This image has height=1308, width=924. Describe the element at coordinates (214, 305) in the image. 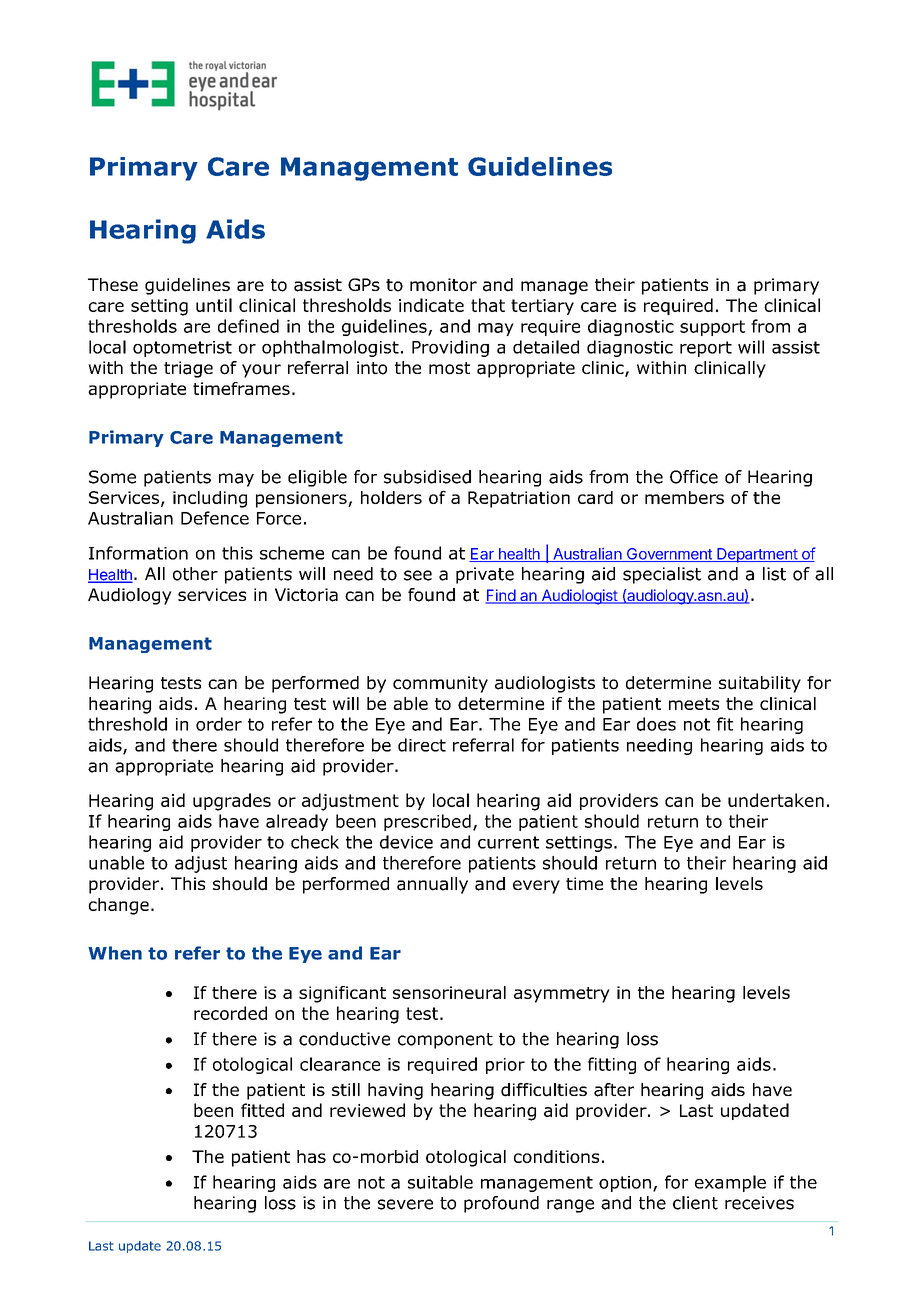

I see `until` at that location.
